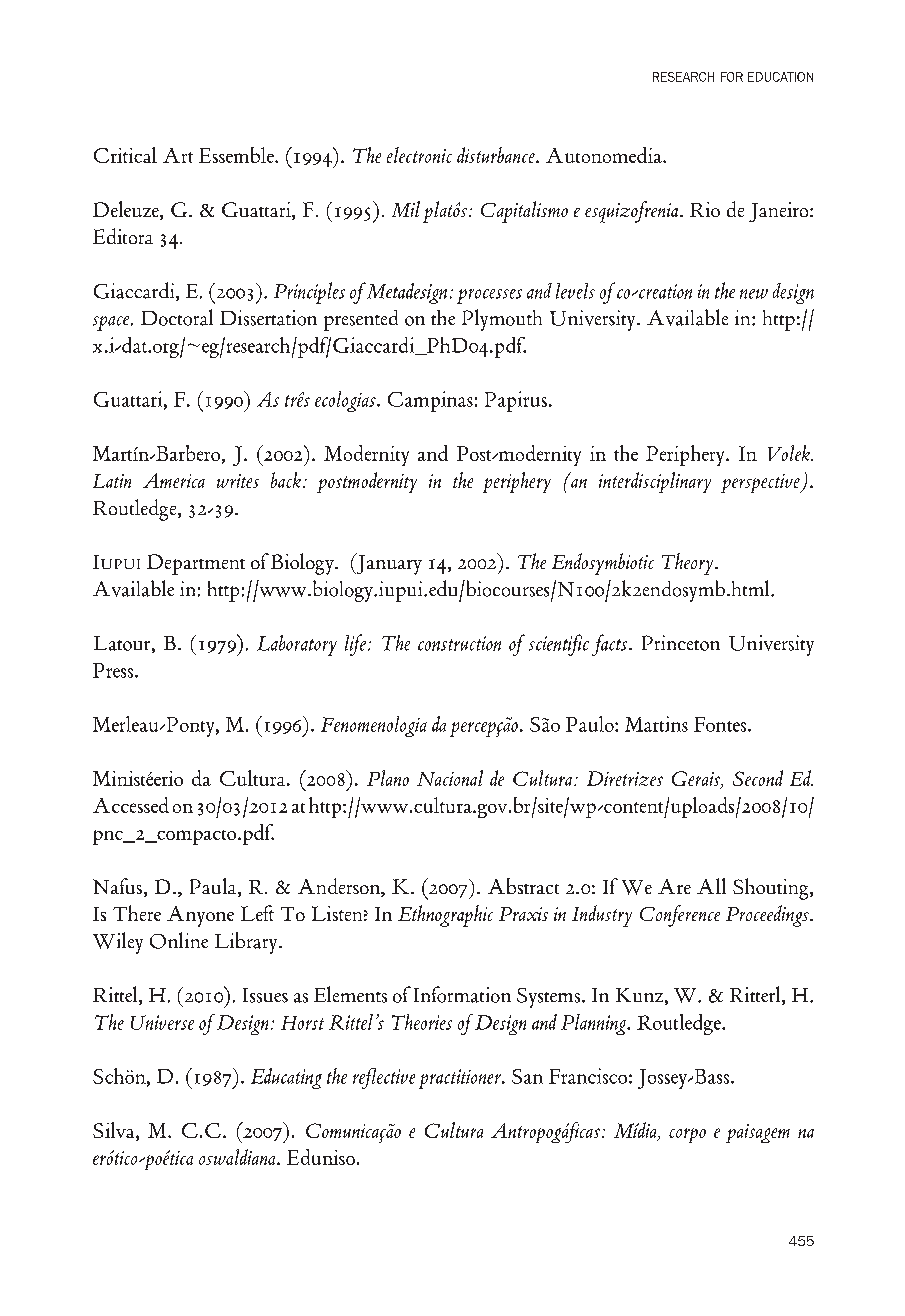 Image resolution: width=905 pixels, height=1316 pixels. Describe the element at coordinates (177, 317) in the screenshot. I see `Doctoral` at that location.
